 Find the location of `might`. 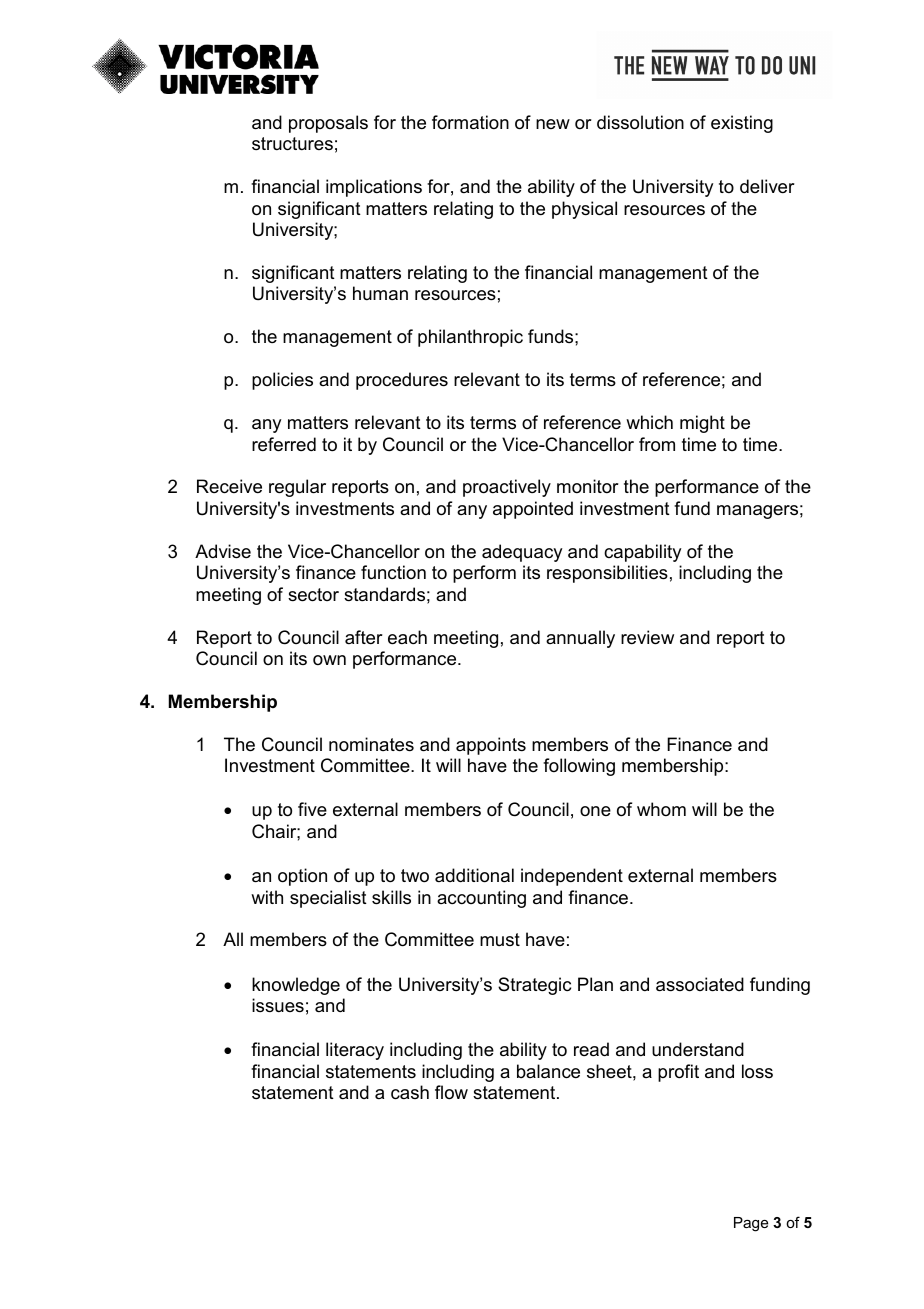

might is located at coordinates (702, 424).
